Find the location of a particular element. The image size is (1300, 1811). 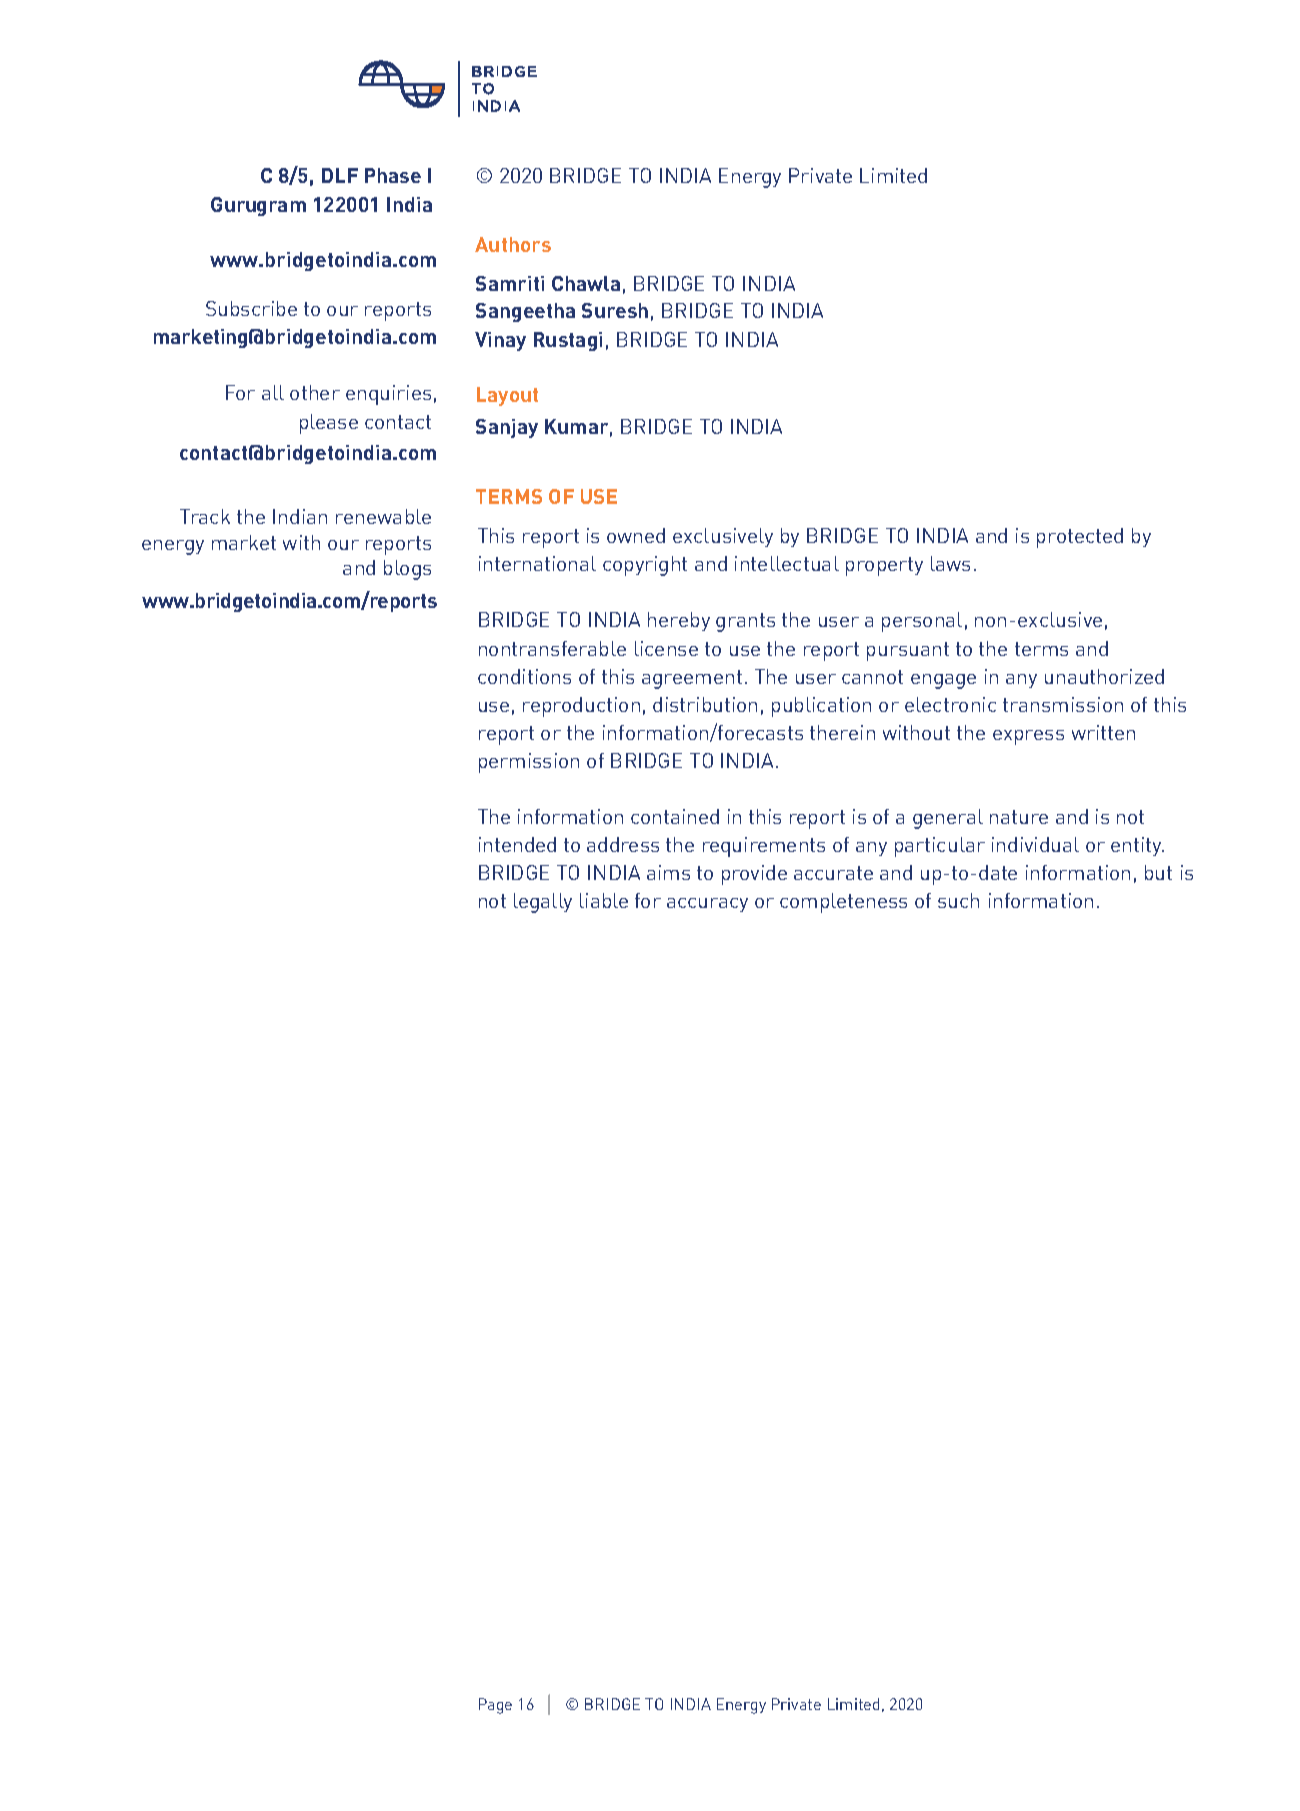

accuracy is located at coordinates (707, 905).
